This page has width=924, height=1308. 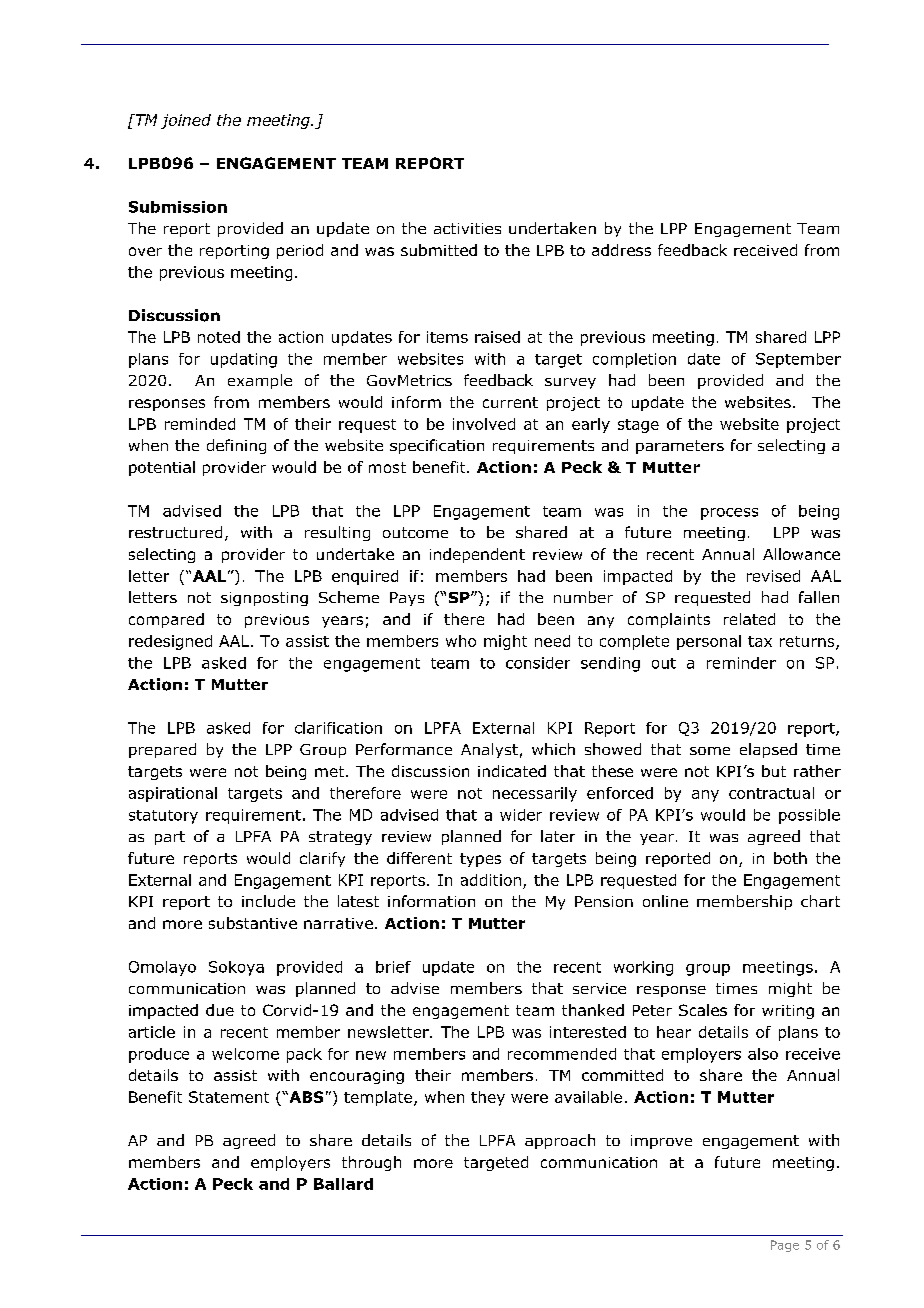 I want to click on types, so click(x=480, y=860).
